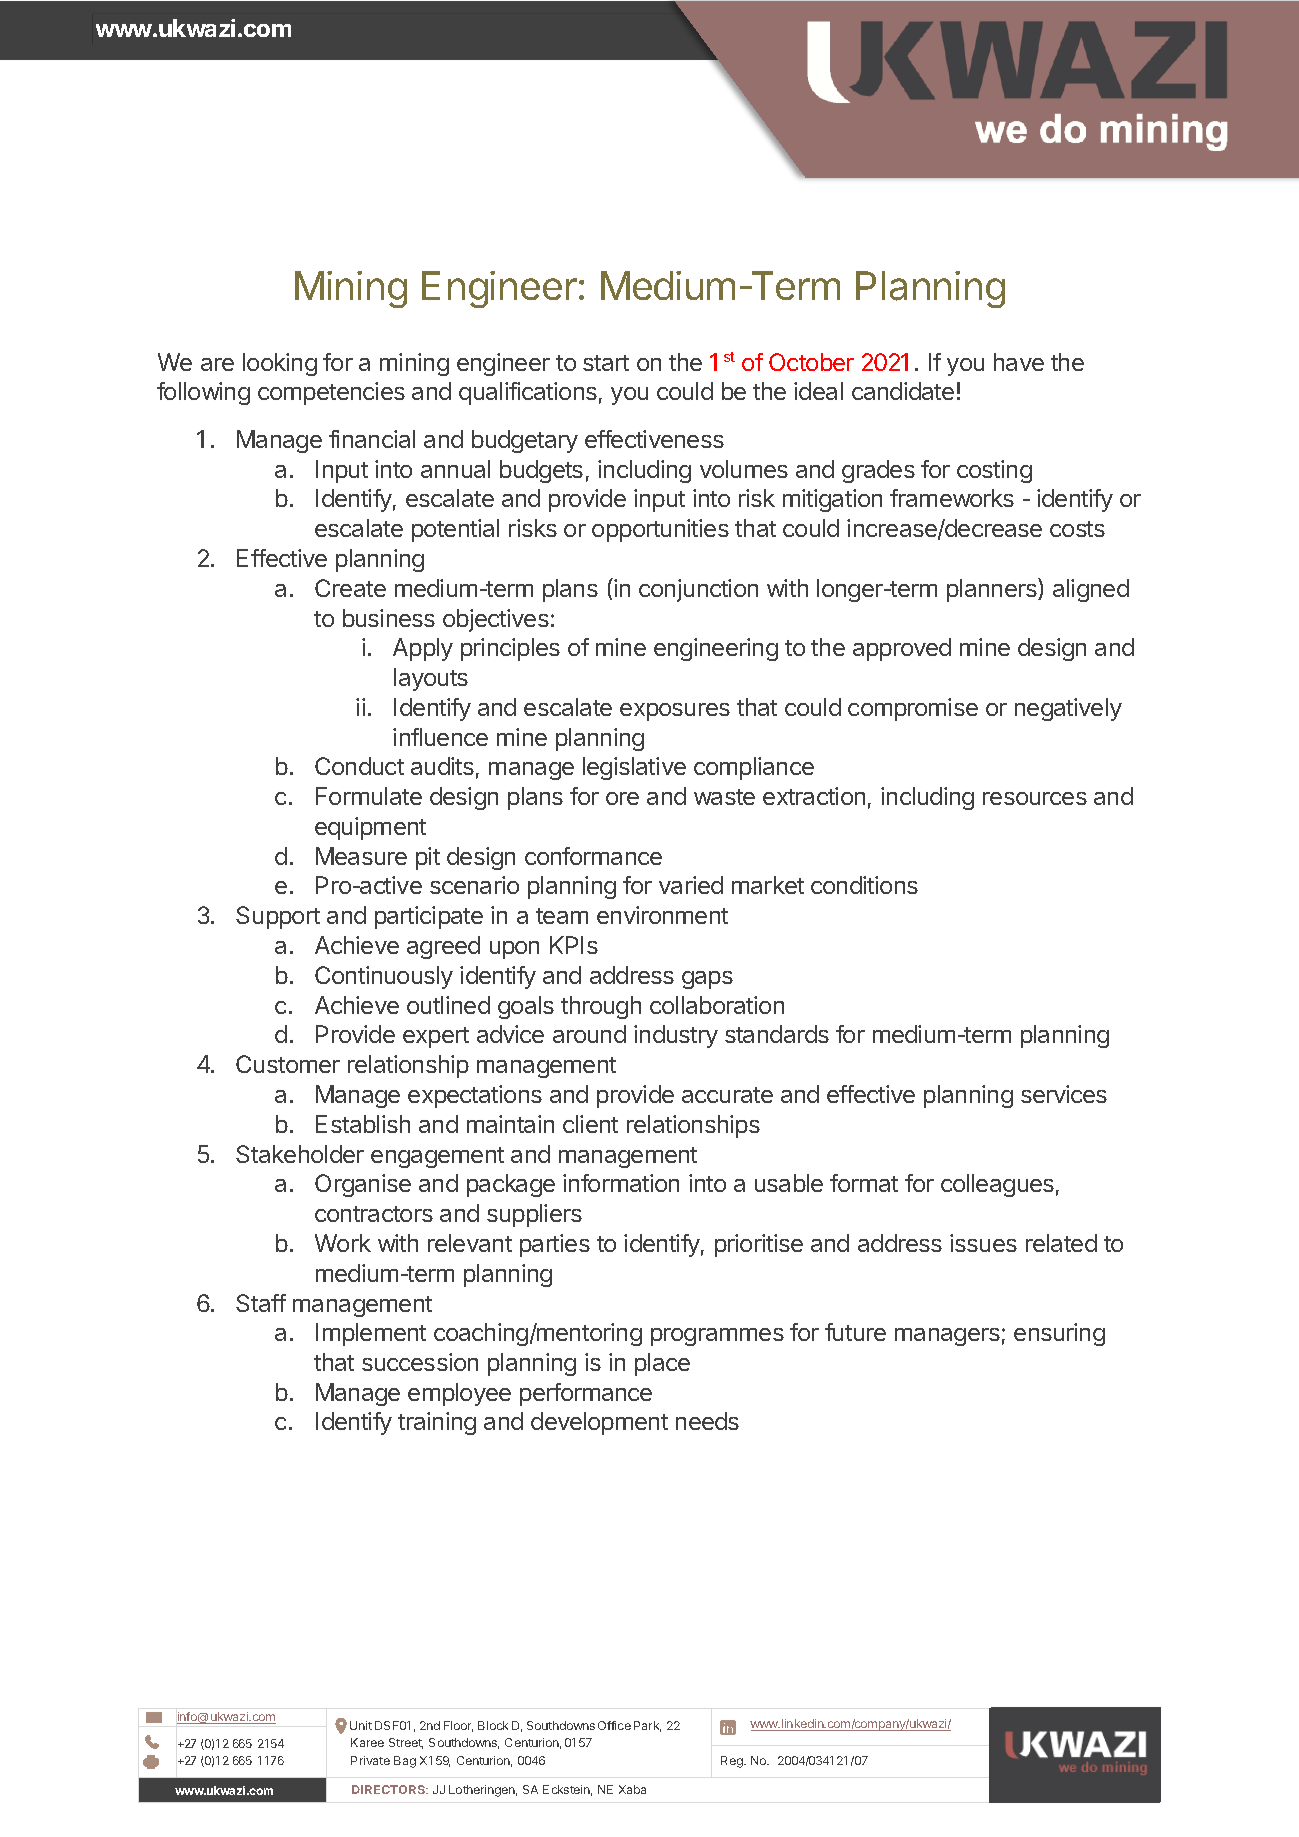 This screenshot has width=1299, height=1837. What do you see at coordinates (370, 1760) in the screenshot?
I see `Private` at bounding box center [370, 1760].
